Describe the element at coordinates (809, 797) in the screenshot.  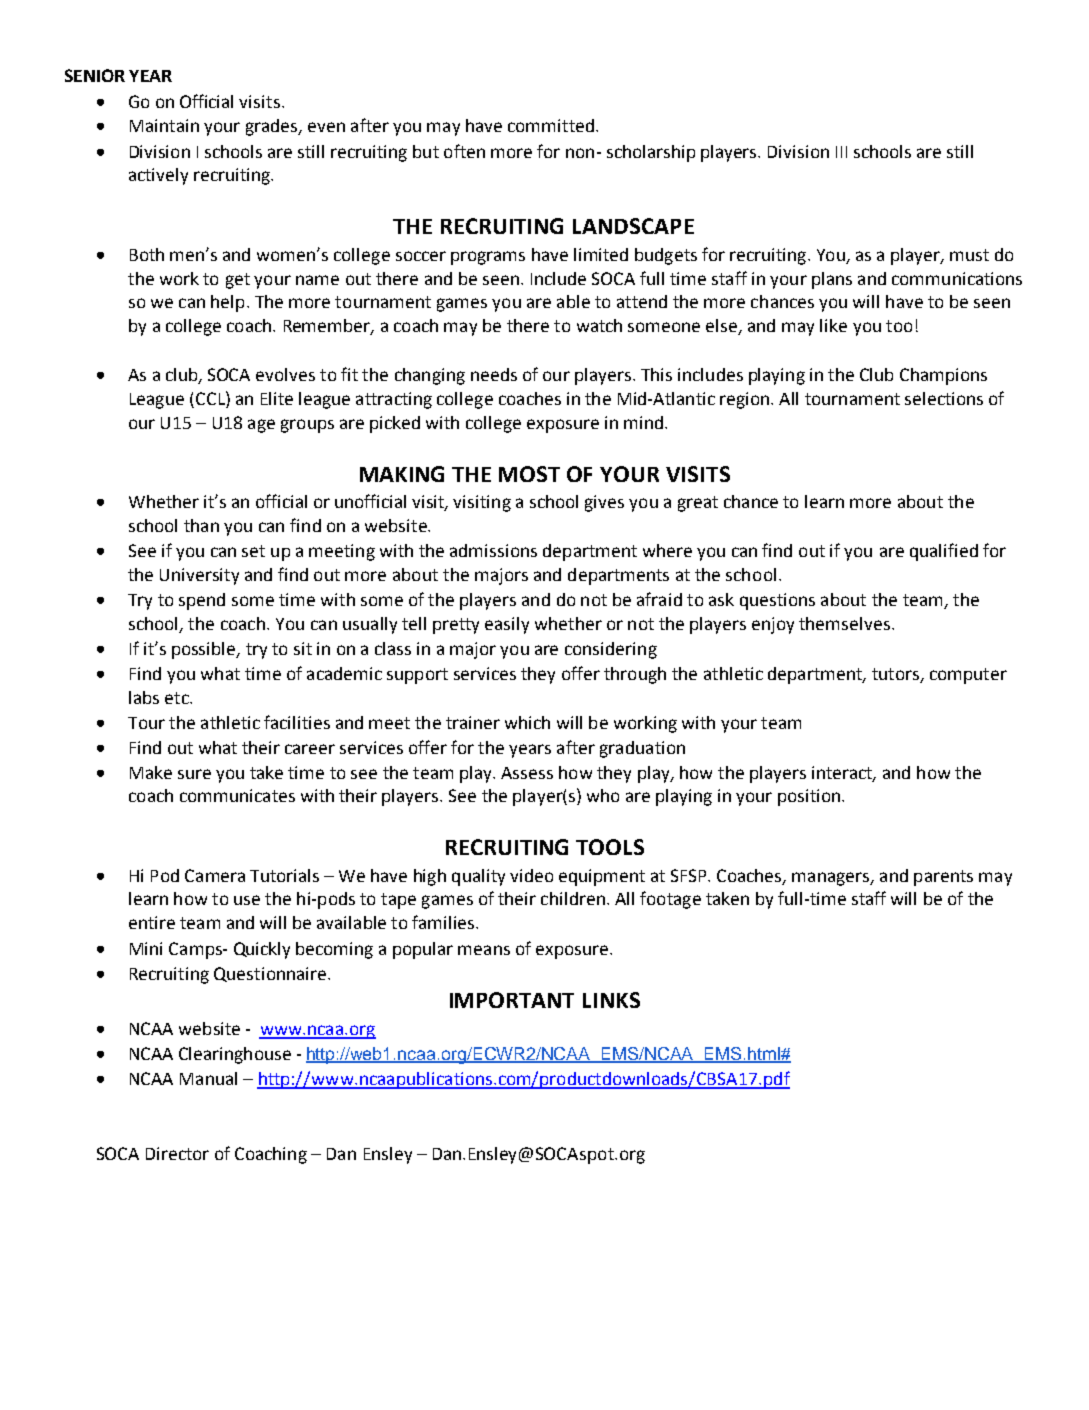
I see `position` at that location.
